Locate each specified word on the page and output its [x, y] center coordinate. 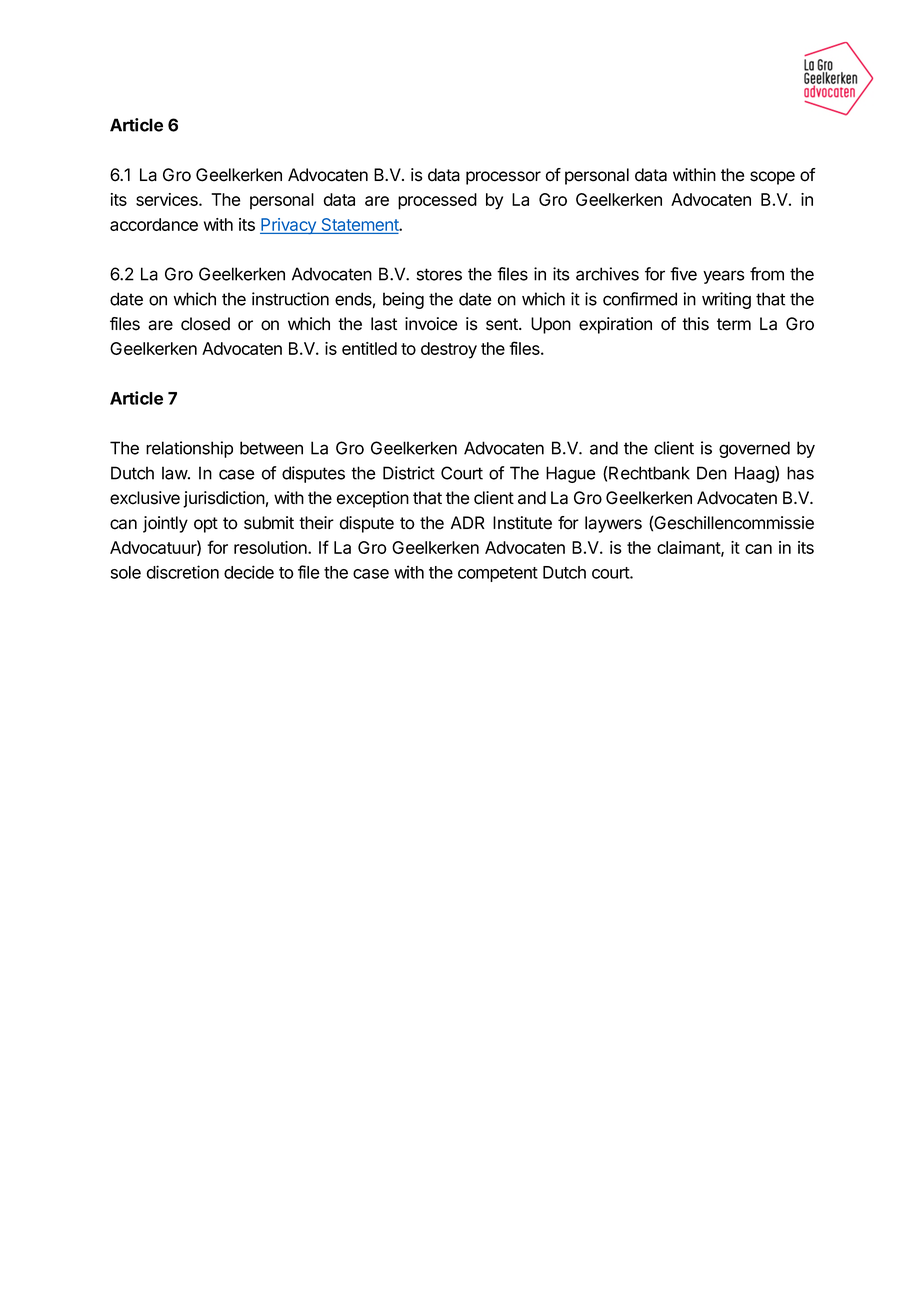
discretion [182, 572]
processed [437, 201]
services [168, 199]
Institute [522, 523]
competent [498, 574]
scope [772, 178]
